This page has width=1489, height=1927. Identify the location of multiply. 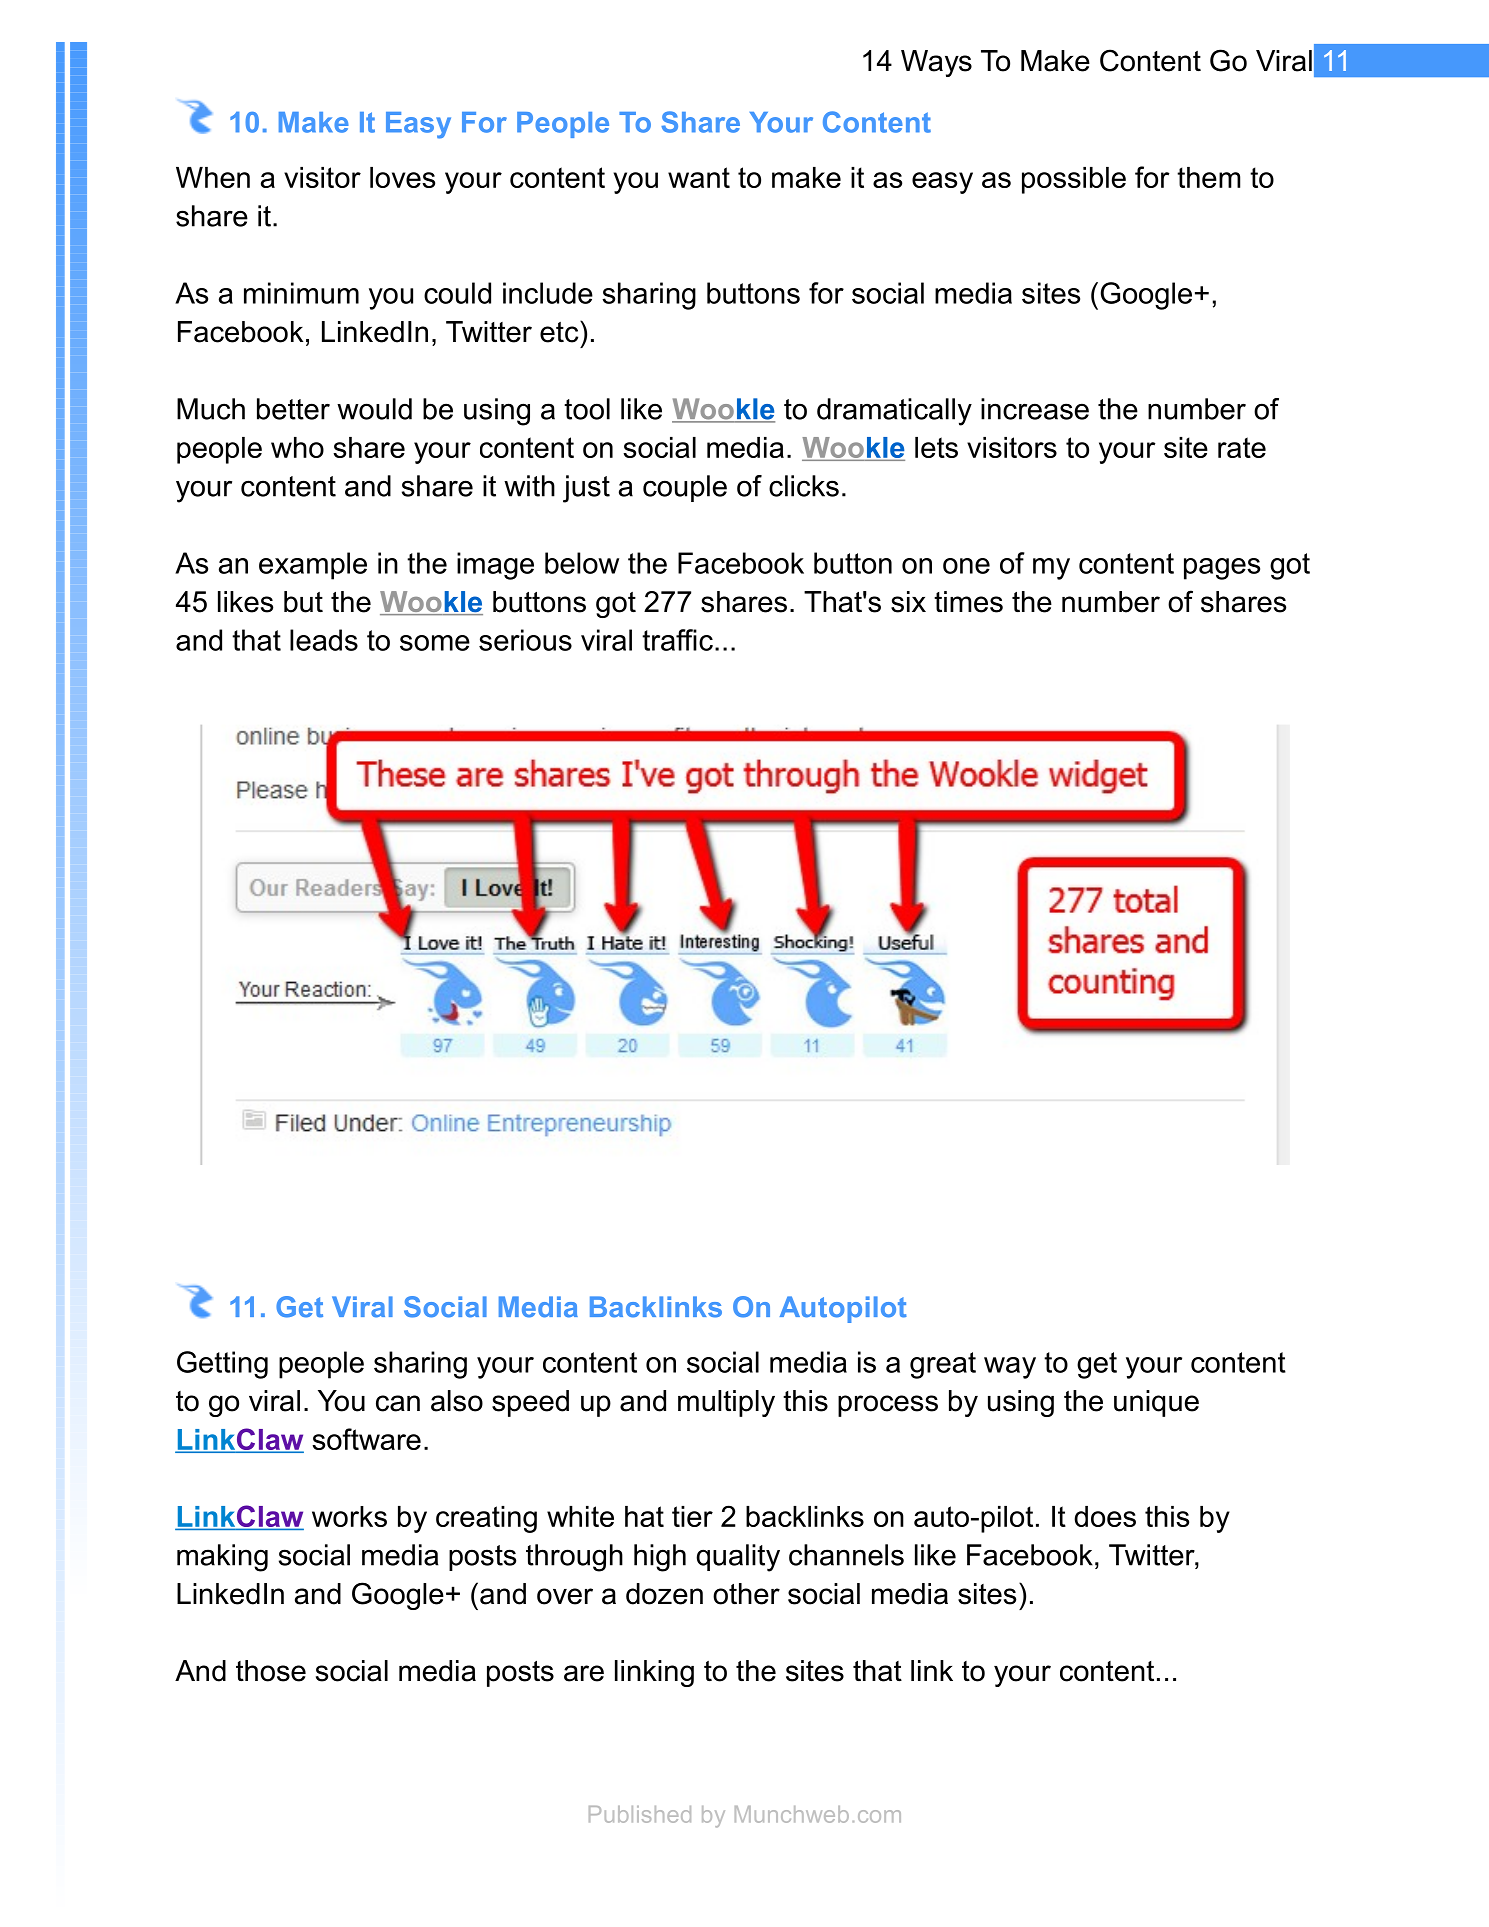
(726, 1403).
